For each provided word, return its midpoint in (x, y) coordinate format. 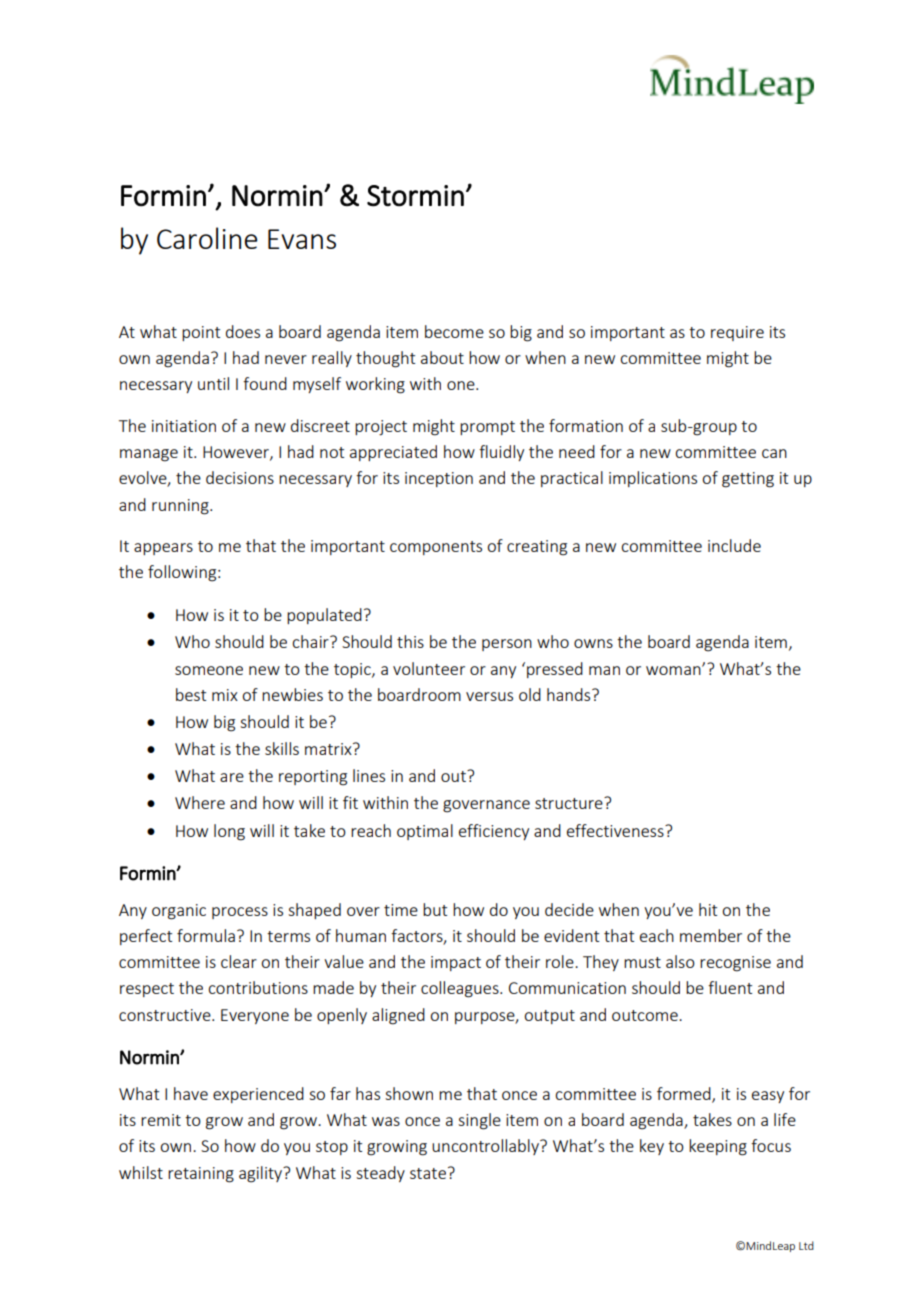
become (454, 331)
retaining (201, 1175)
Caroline (207, 238)
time (401, 910)
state (428, 1173)
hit (708, 909)
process (240, 913)
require (737, 333)
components (436, 548)
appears (163, 549)
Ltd (806, 1245)
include (734, 545)
